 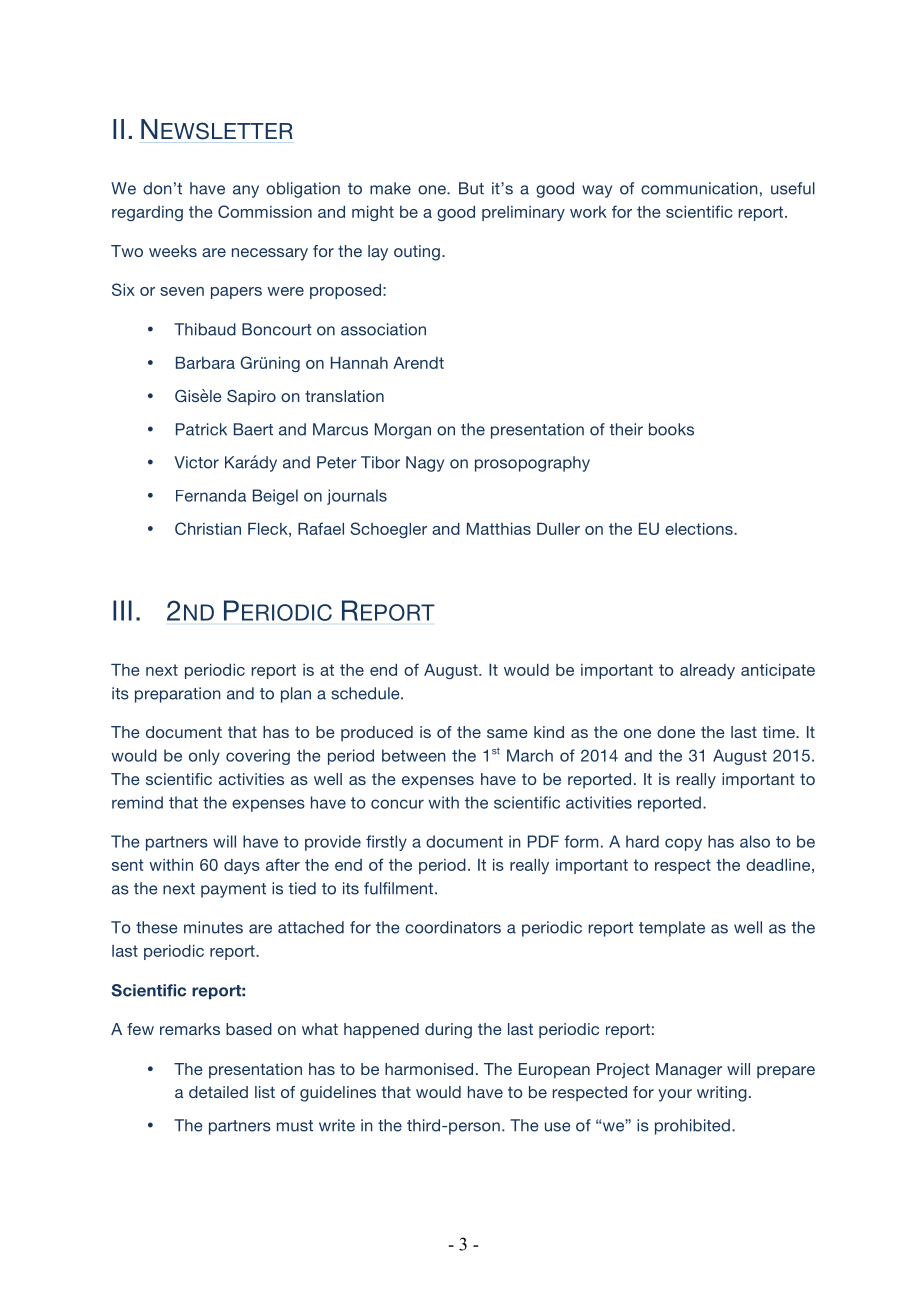 I want to click on copy, so click(x=683, y=844).
